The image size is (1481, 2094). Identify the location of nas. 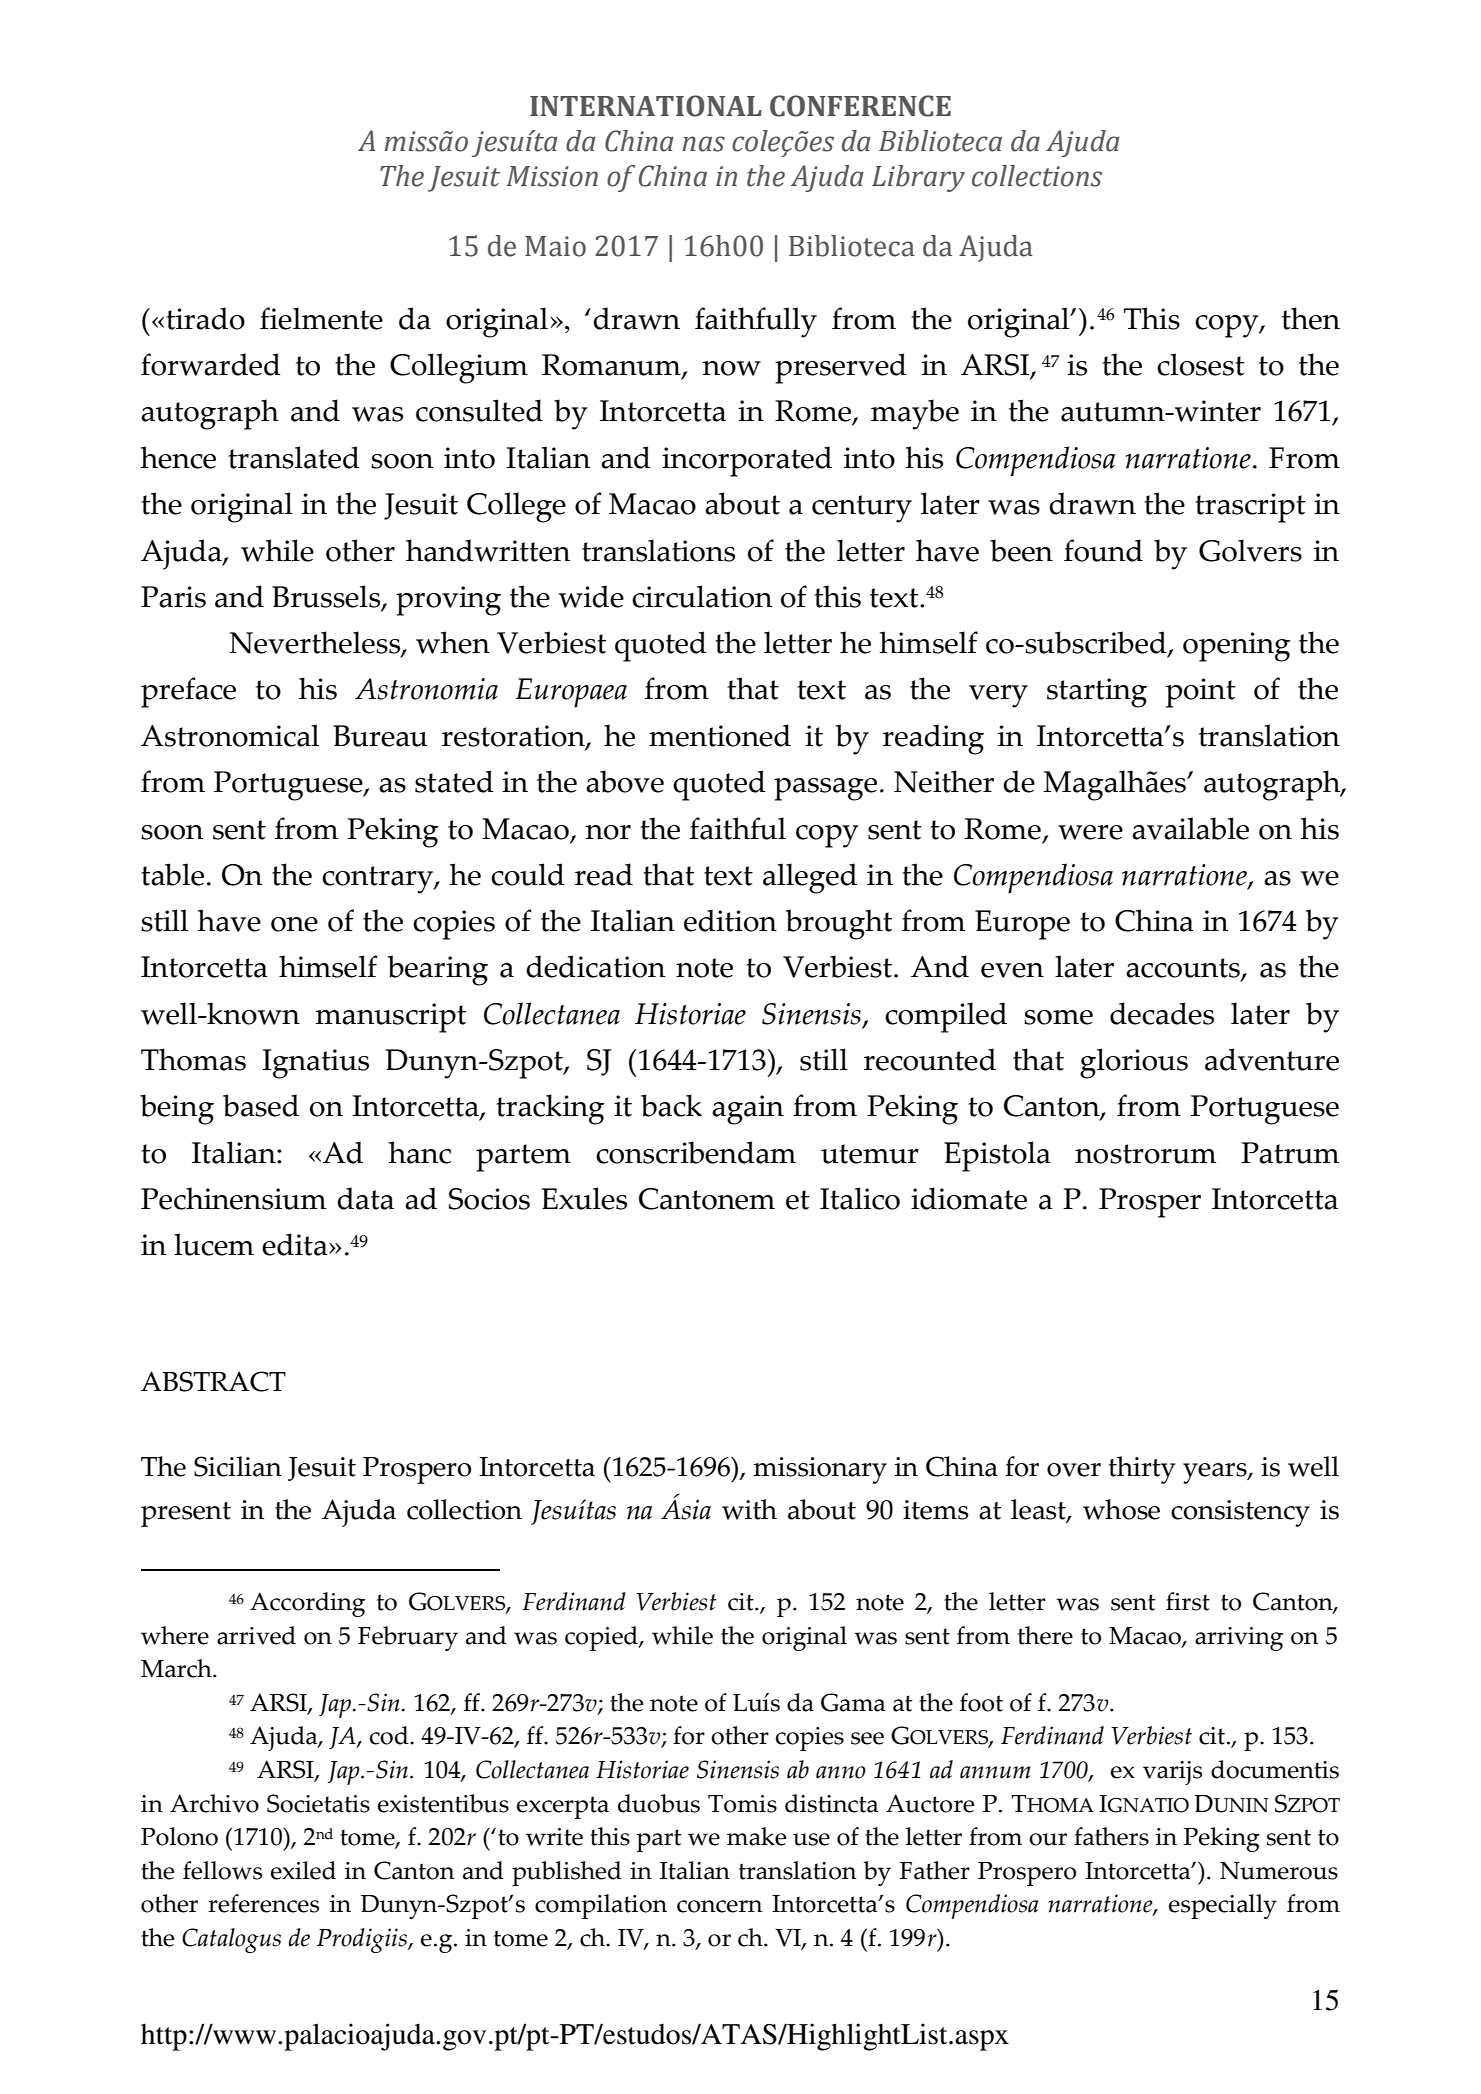
(703, 144).
